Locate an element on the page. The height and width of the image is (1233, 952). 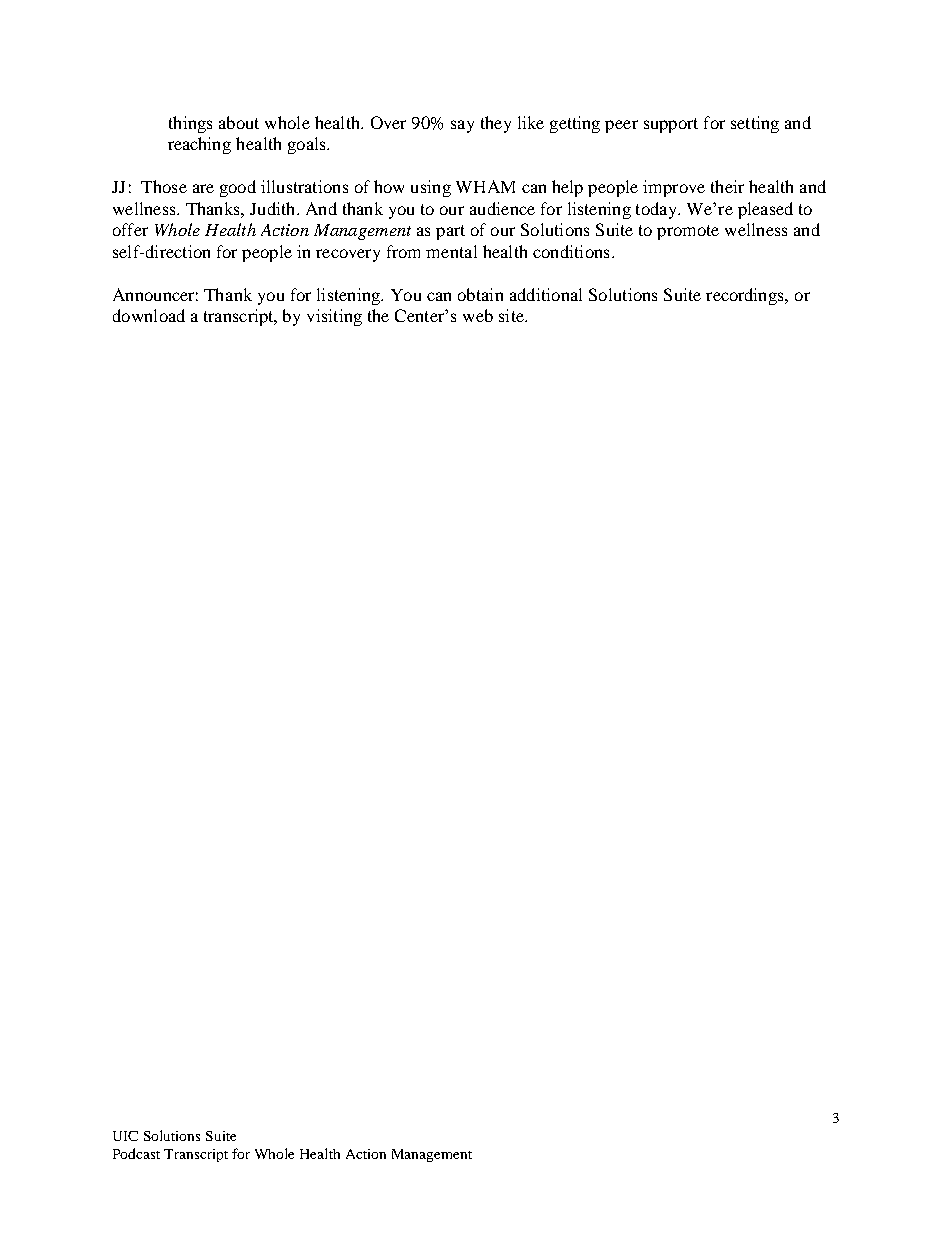
mental is located at coordinates (451, 251).
